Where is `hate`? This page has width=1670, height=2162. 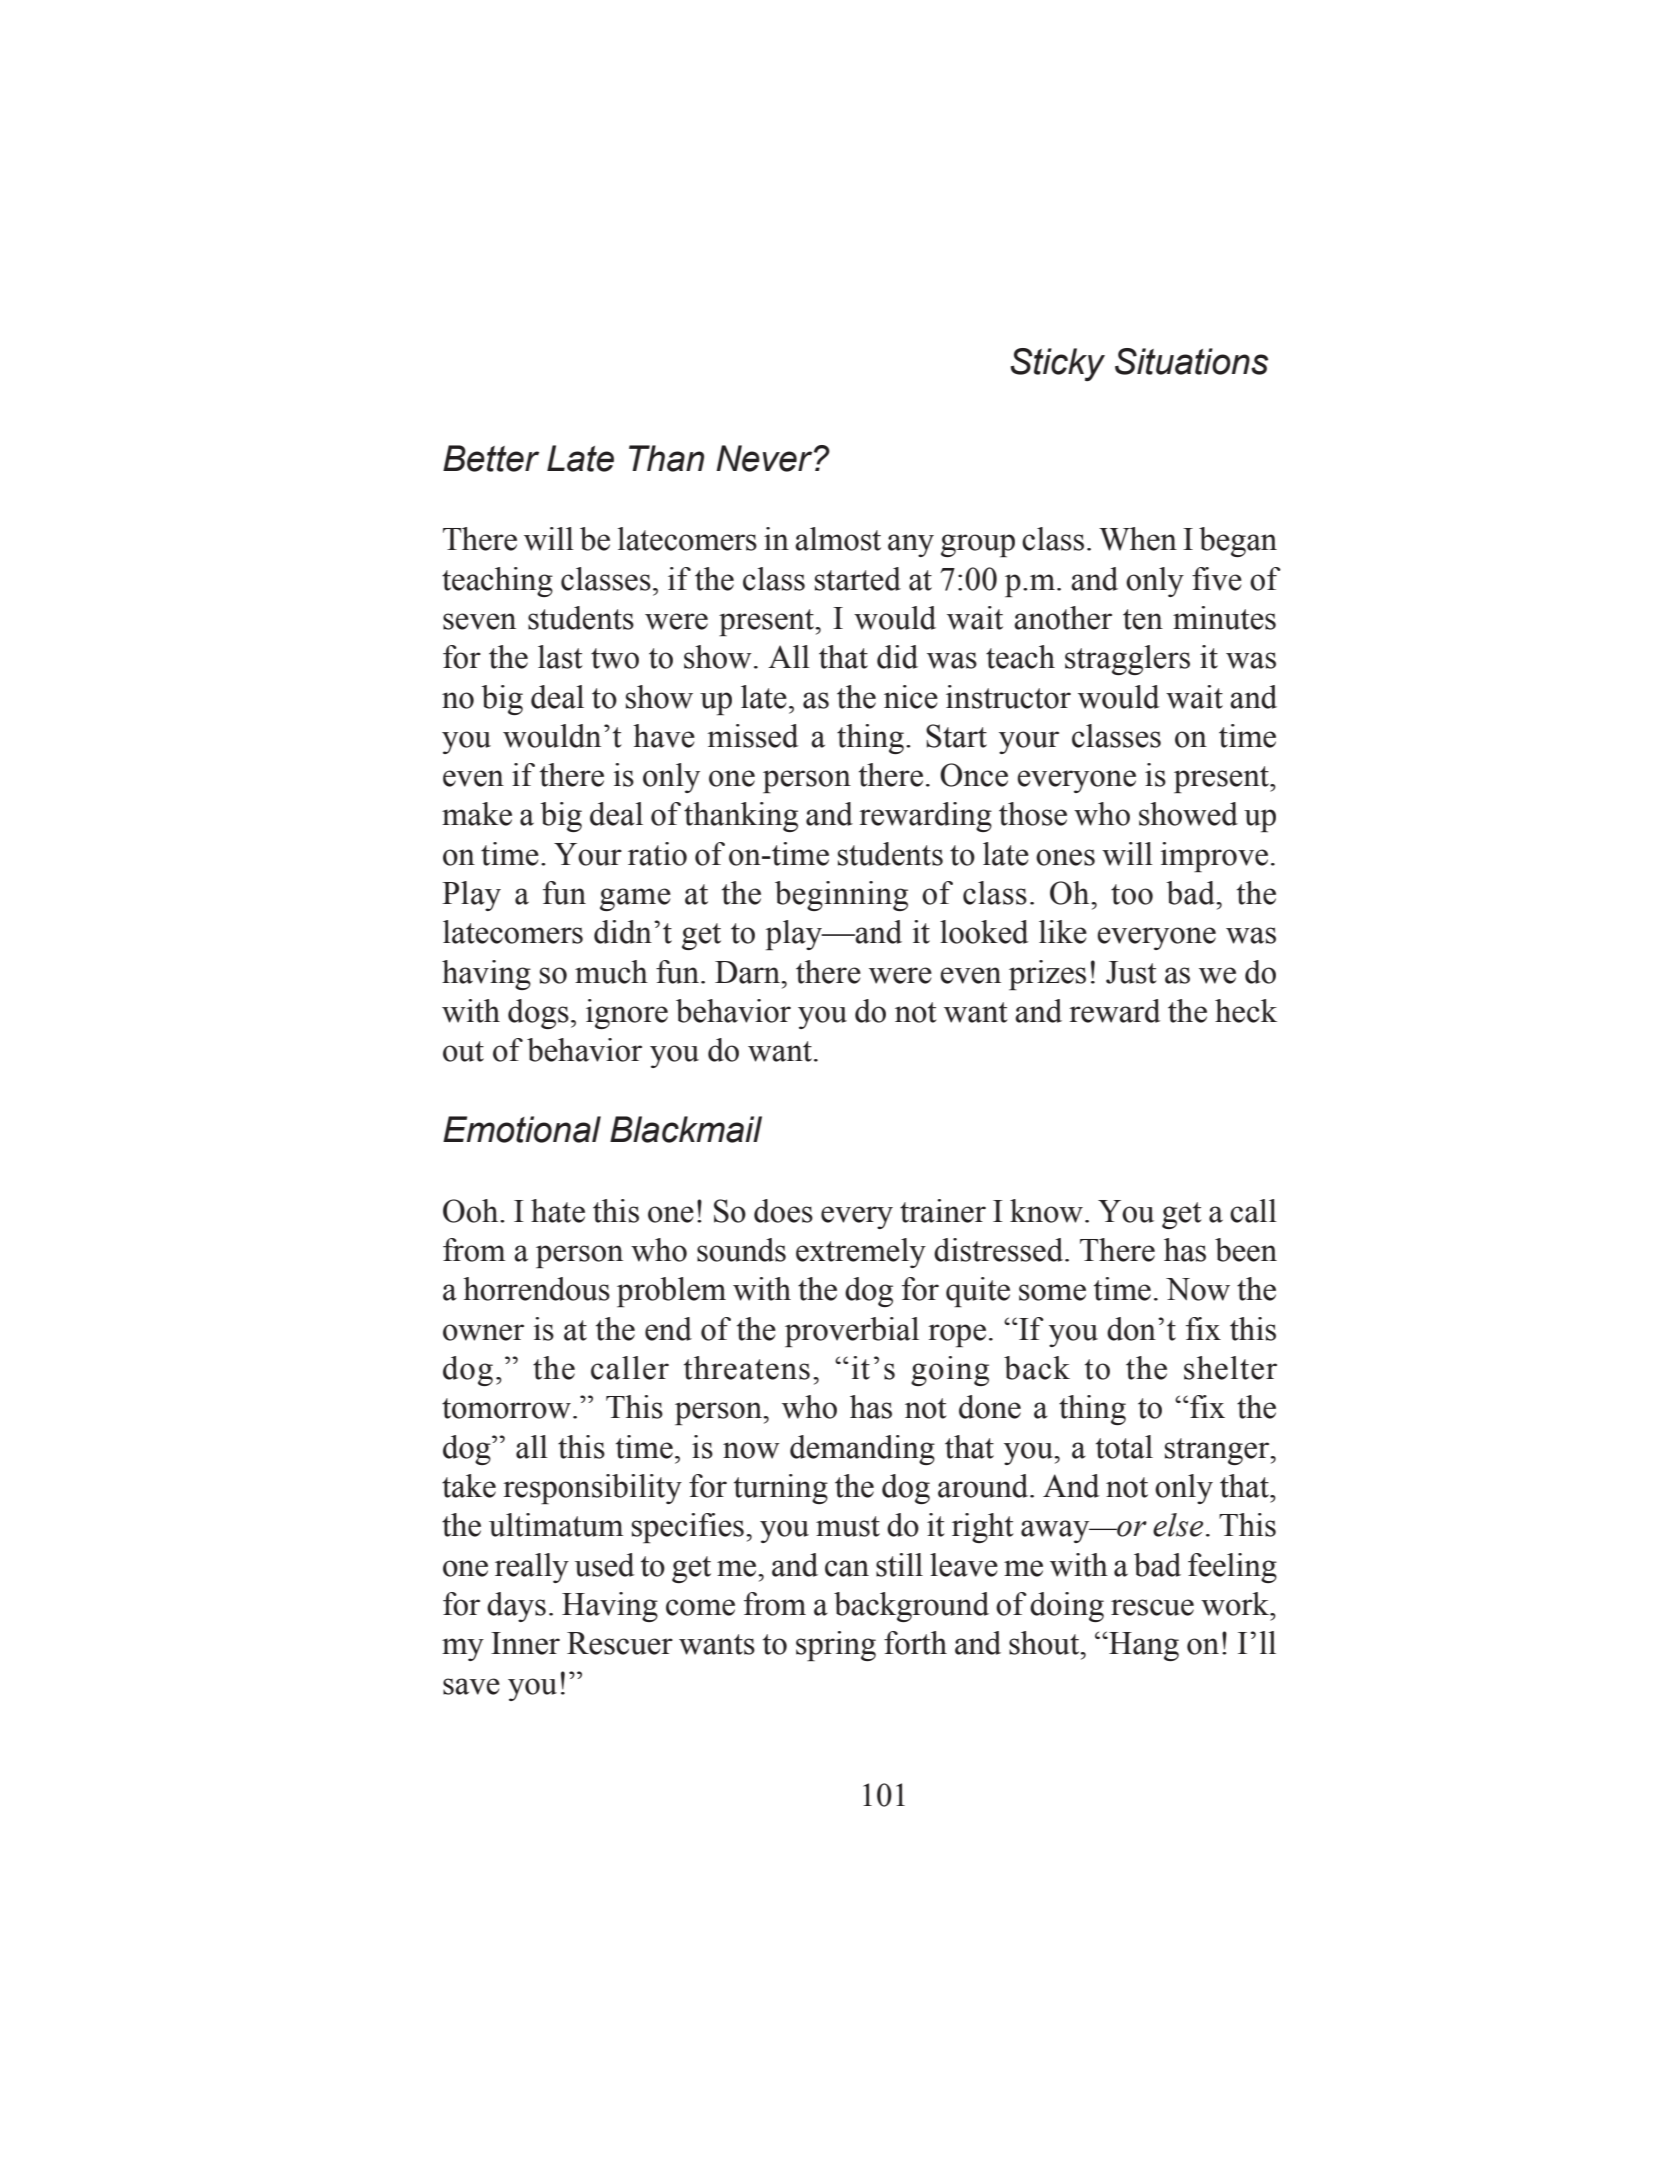
hate is located at coordinates (558, 1211).
